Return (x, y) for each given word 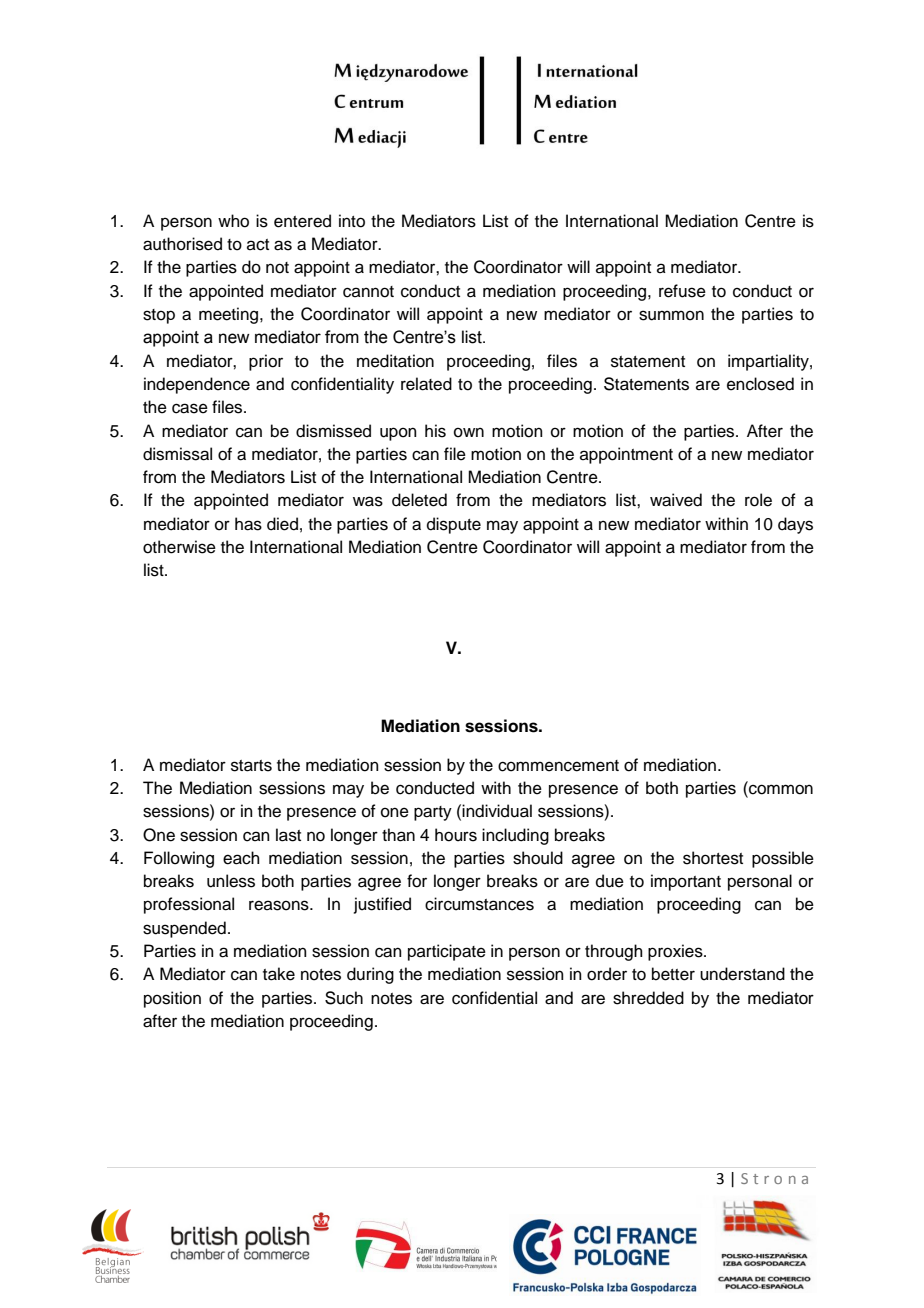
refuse (682, 291)
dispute (454, 525)
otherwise (179, 547)
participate (447, 952)
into (352, 221)
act (258, 245)
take (279, 974)
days (795, 525)
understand (742, 974)
